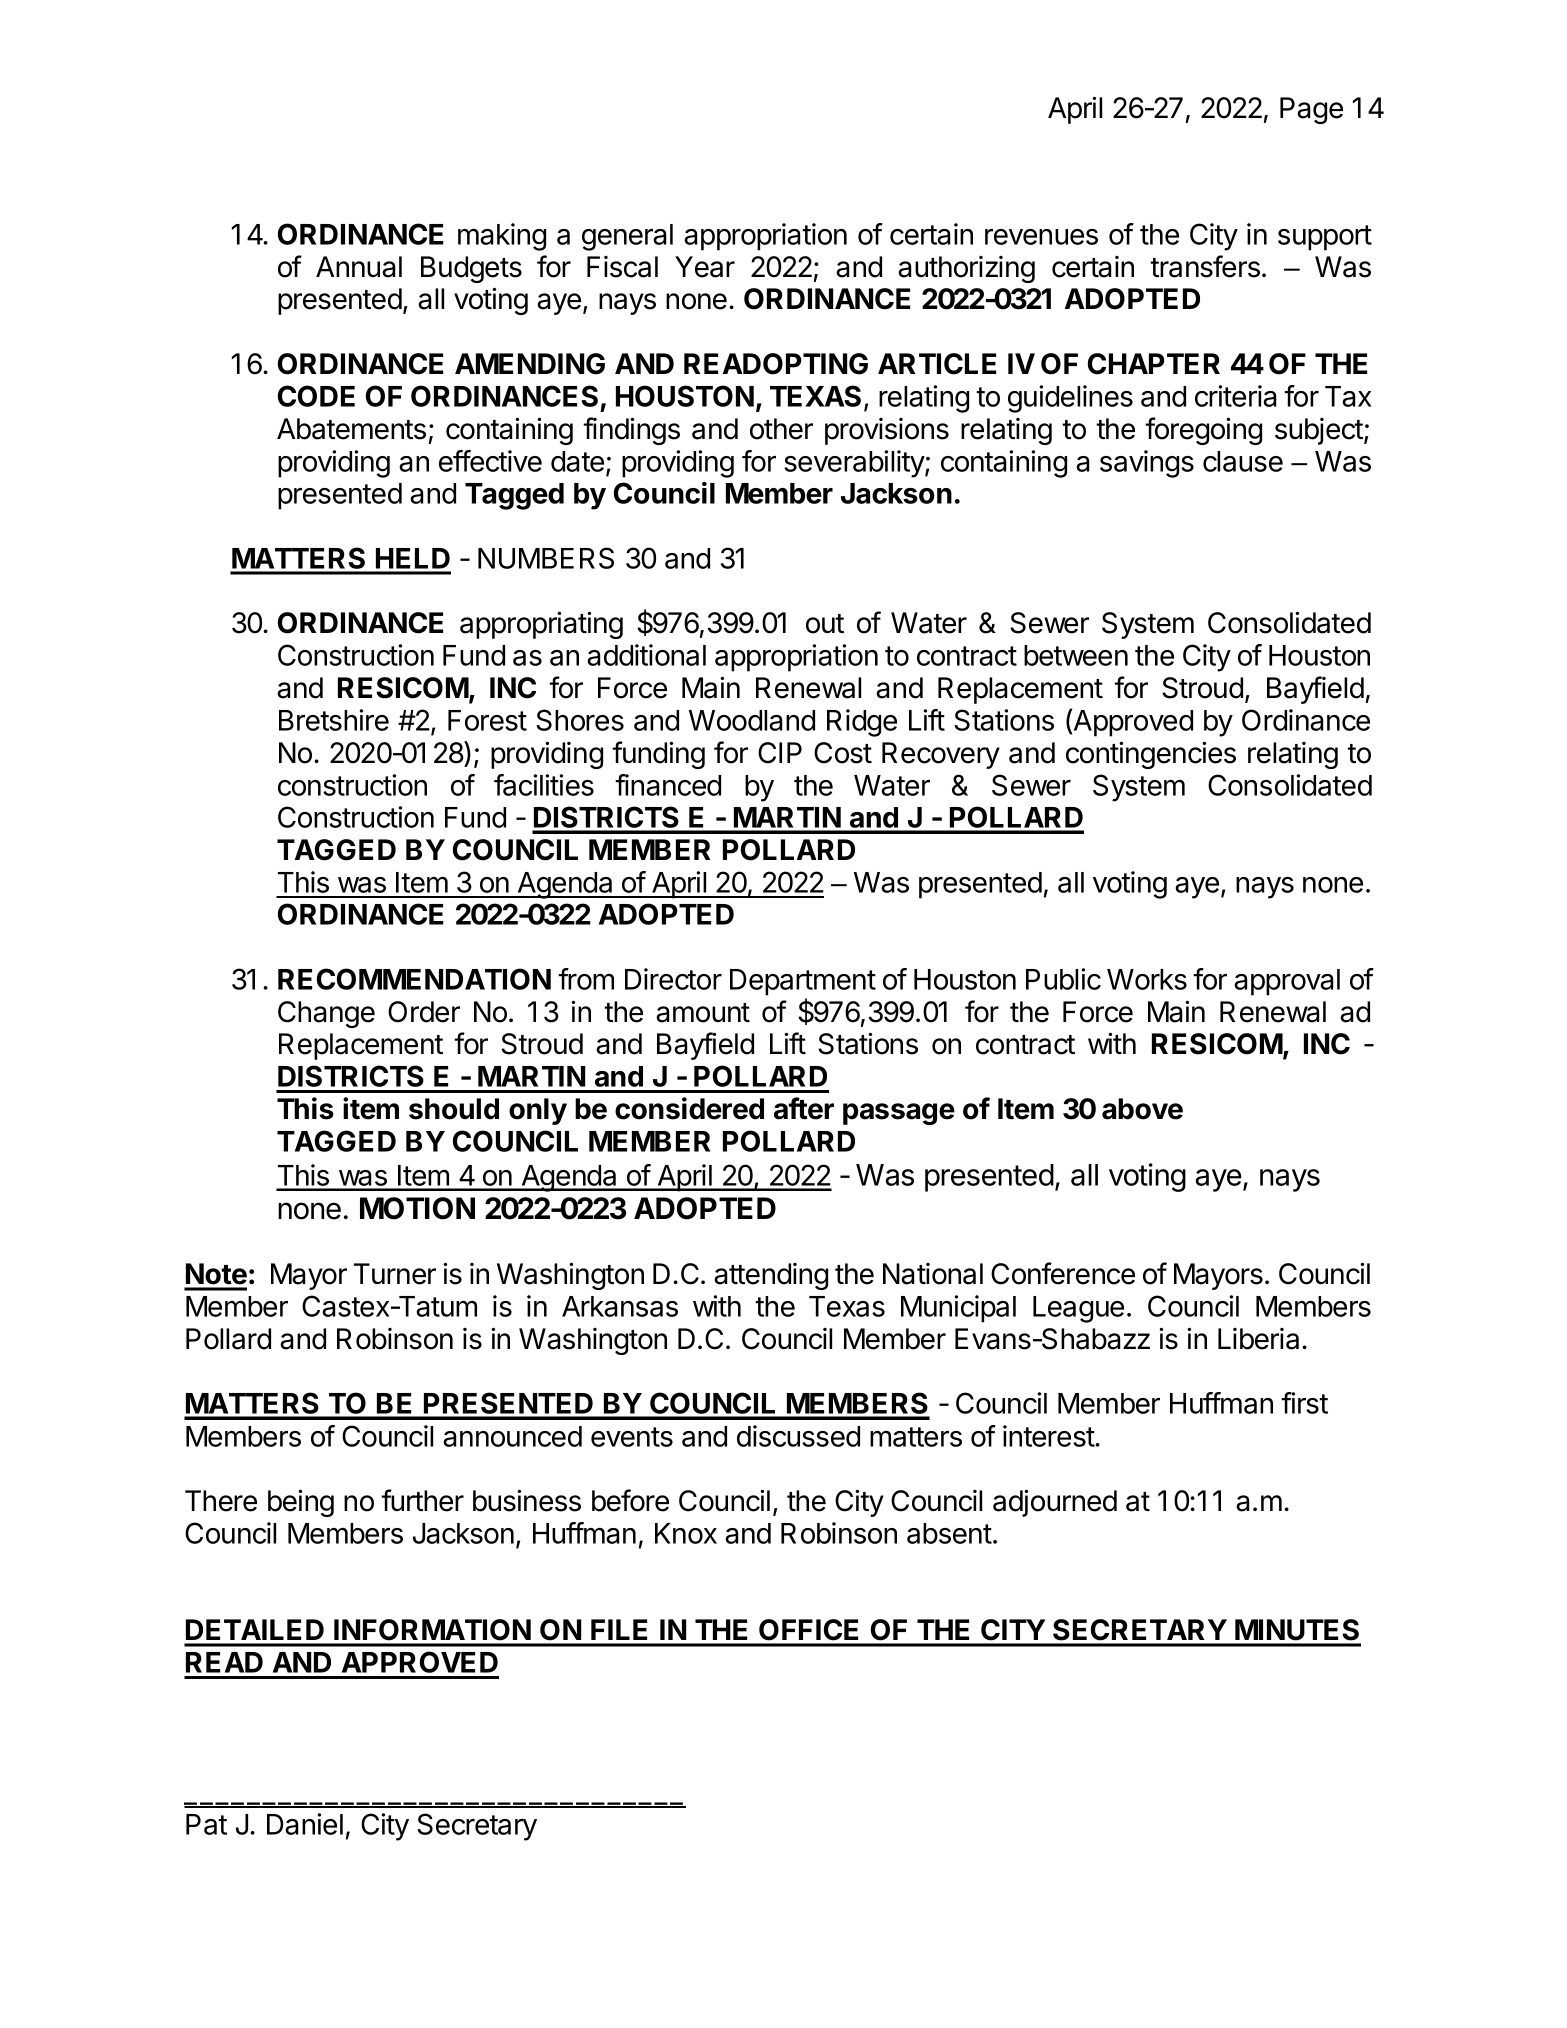 The width and height of the page is (1567, 2028). I want to click on Annual, so click(359, 267).
